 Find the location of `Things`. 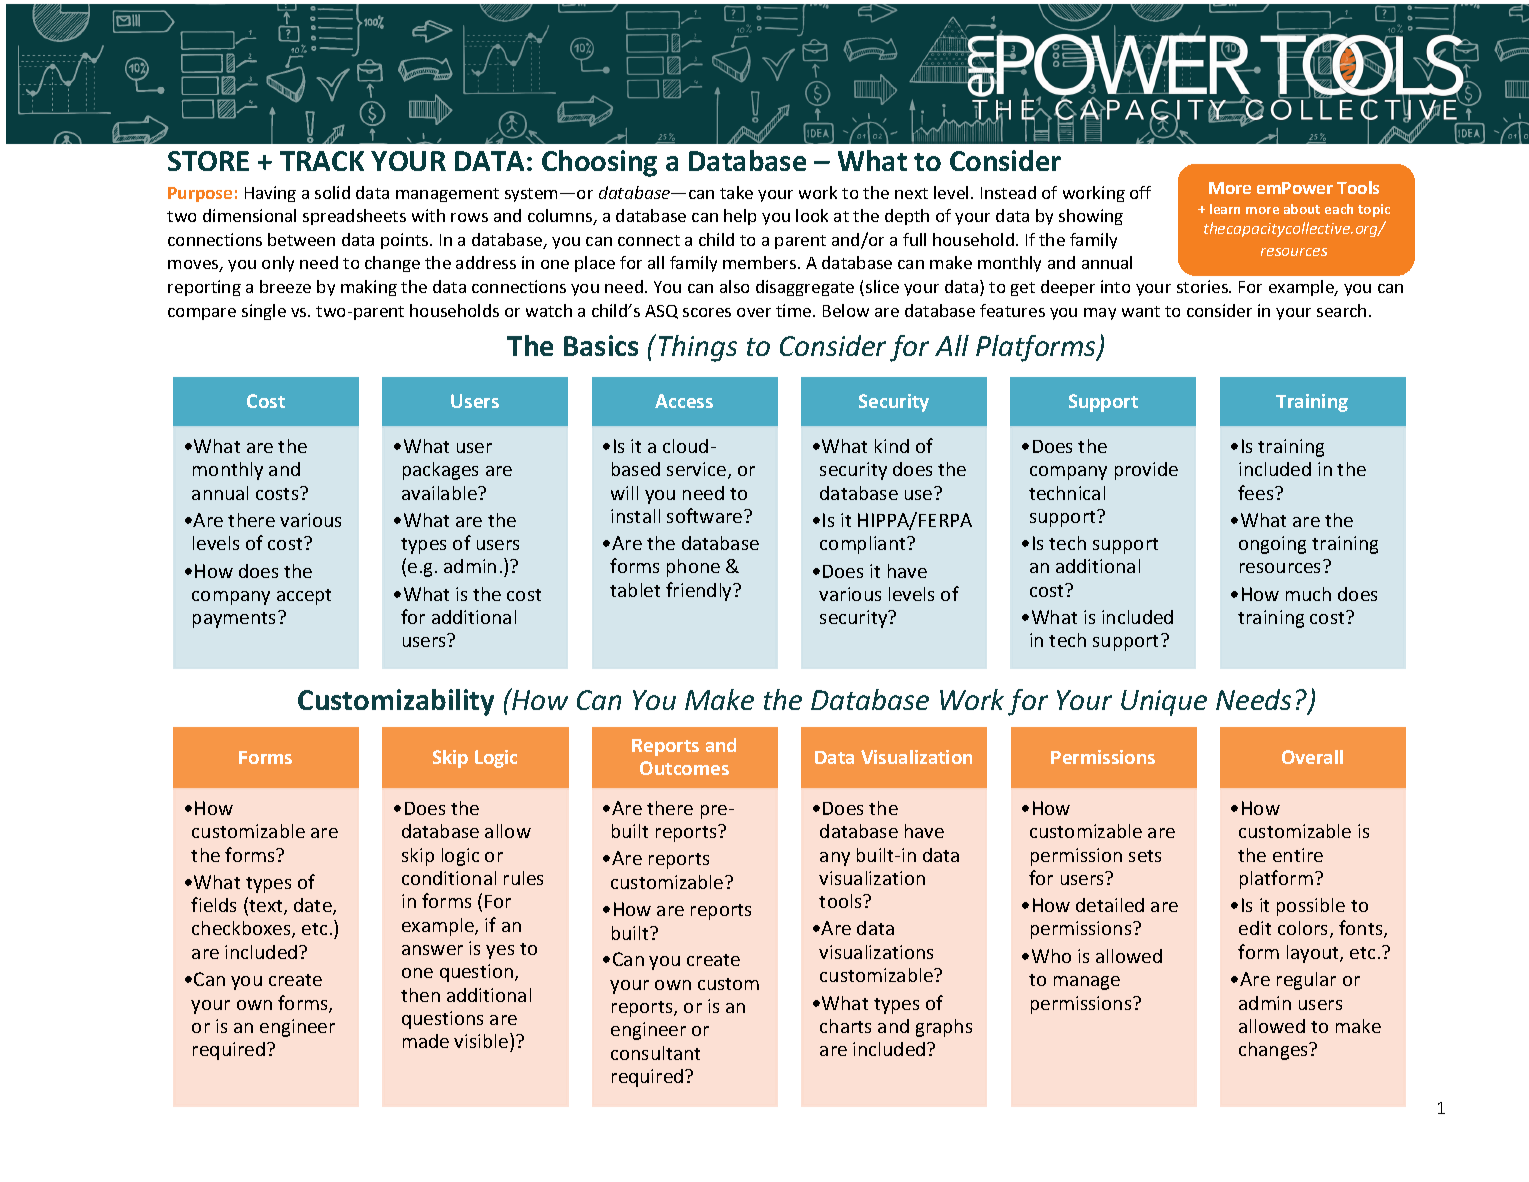

Things is located at coordinates (698, 348).
